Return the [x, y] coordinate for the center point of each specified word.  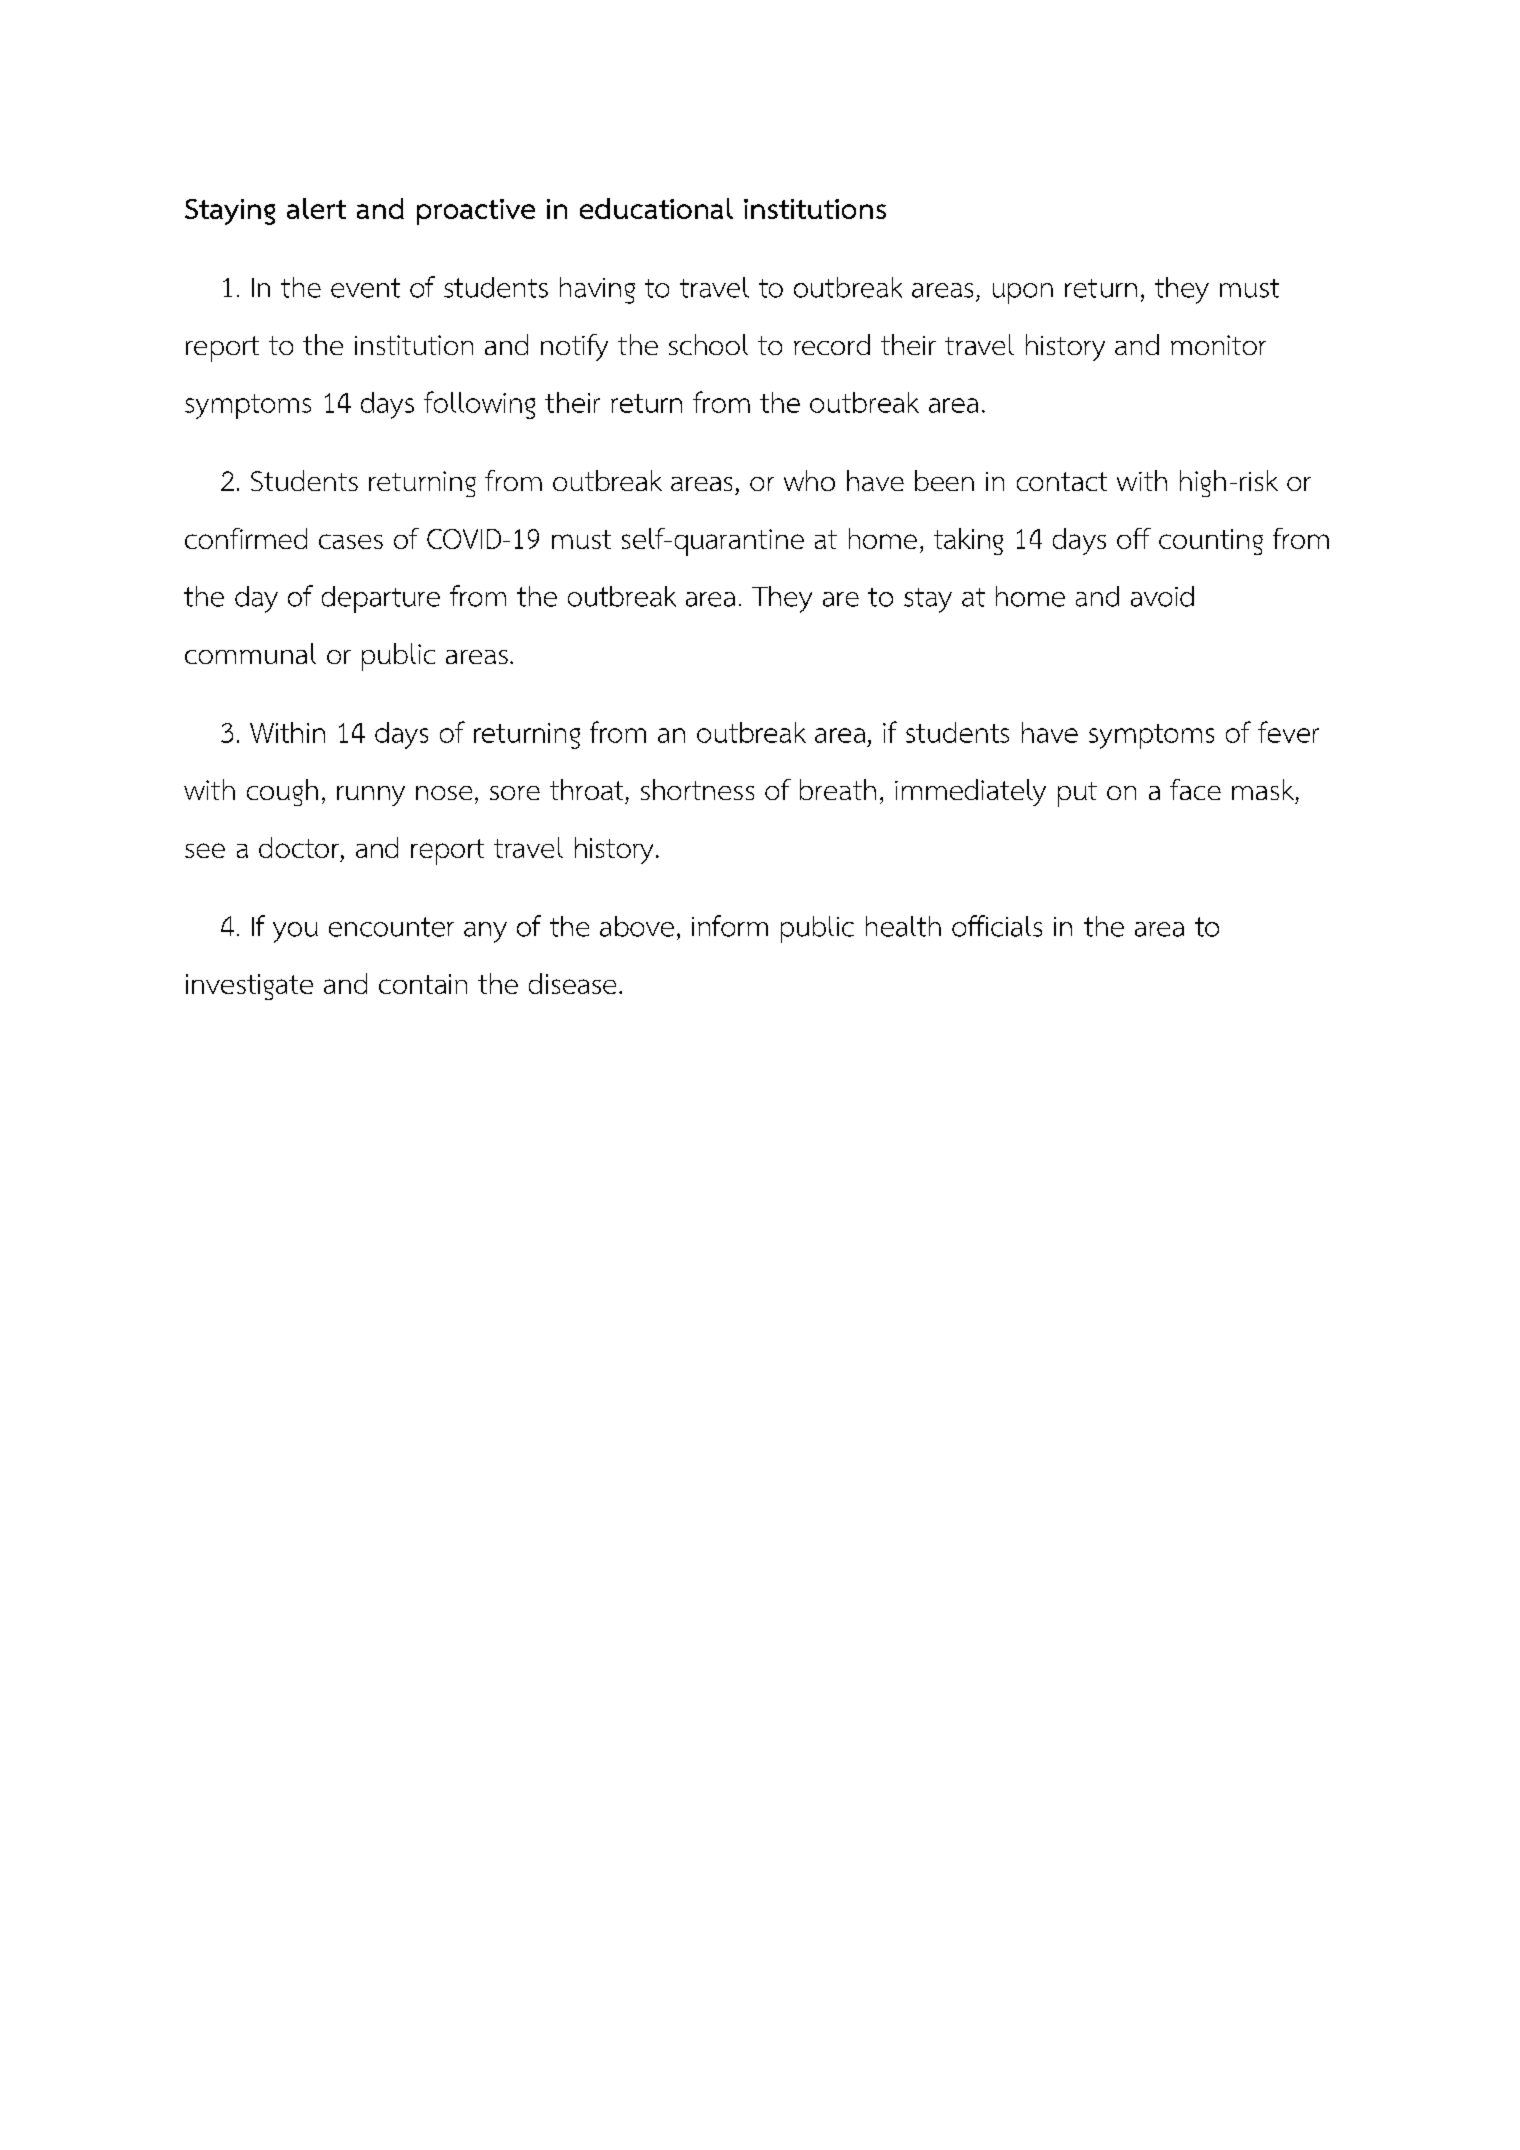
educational [656, 208]
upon [1023, 293]
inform [730, 926]
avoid [1162, 596]
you [295, 932]
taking [968, 541]
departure [381, 599]
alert [316, 208]
